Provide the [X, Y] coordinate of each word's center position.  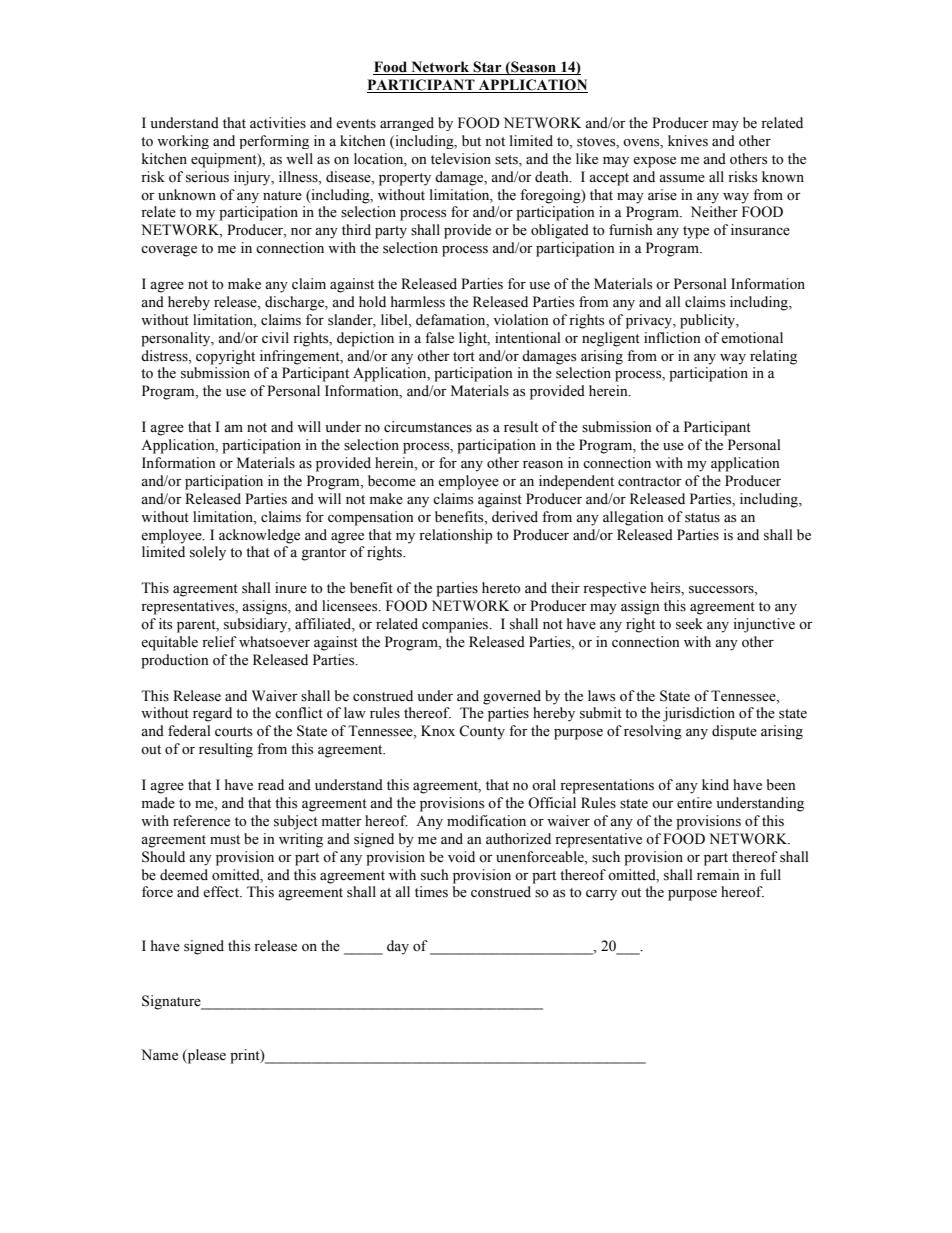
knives [688, 141]
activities [278, 123]
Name [159, 1055]
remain [718, 875]
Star [487, 67]
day [398, 947]
